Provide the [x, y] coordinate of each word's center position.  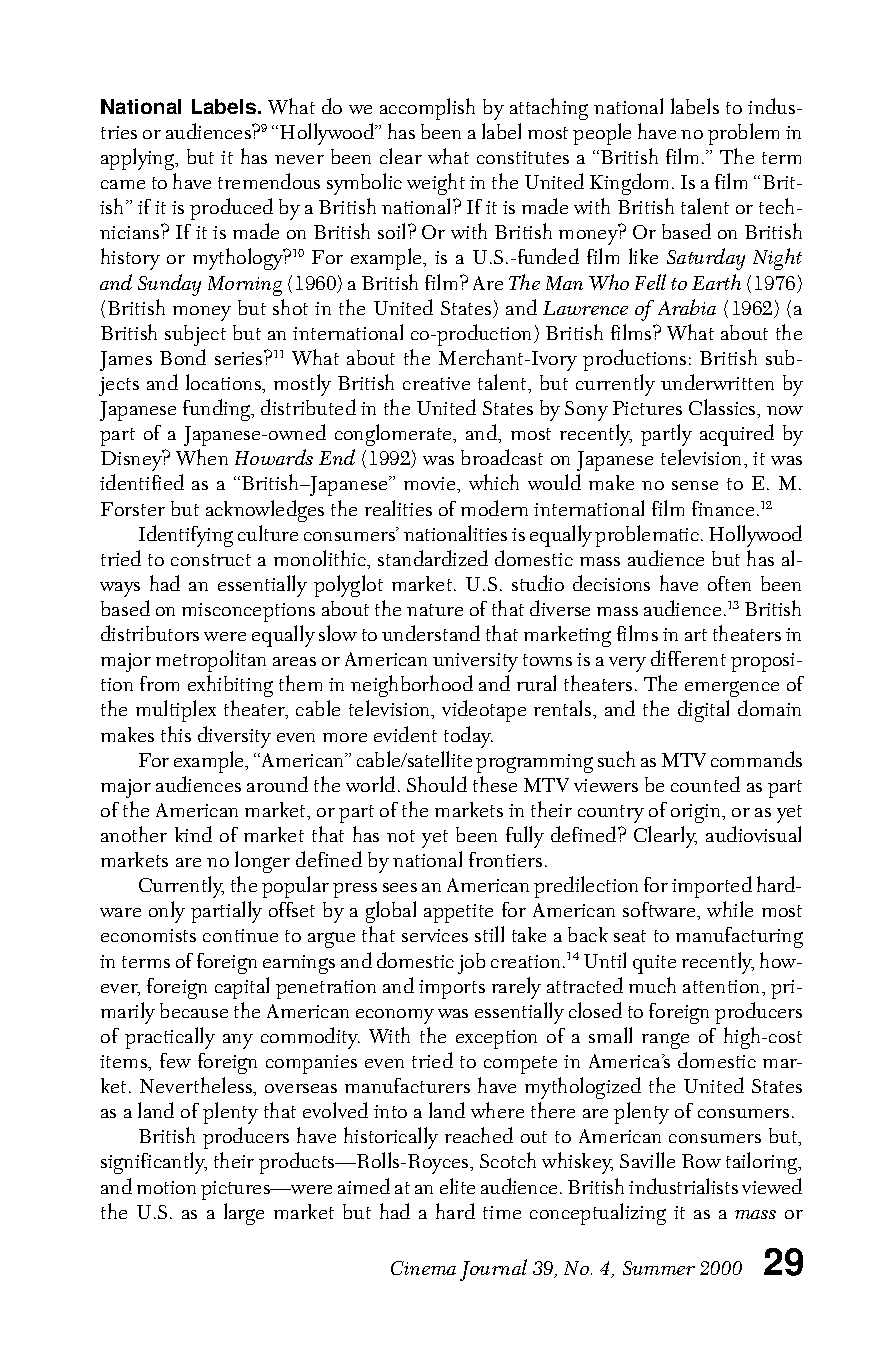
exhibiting [230, 686]
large [244, 1214]
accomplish [427, 109]
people [602, 134]
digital [703, 711]
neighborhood [412, 686]
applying [139, 159]
